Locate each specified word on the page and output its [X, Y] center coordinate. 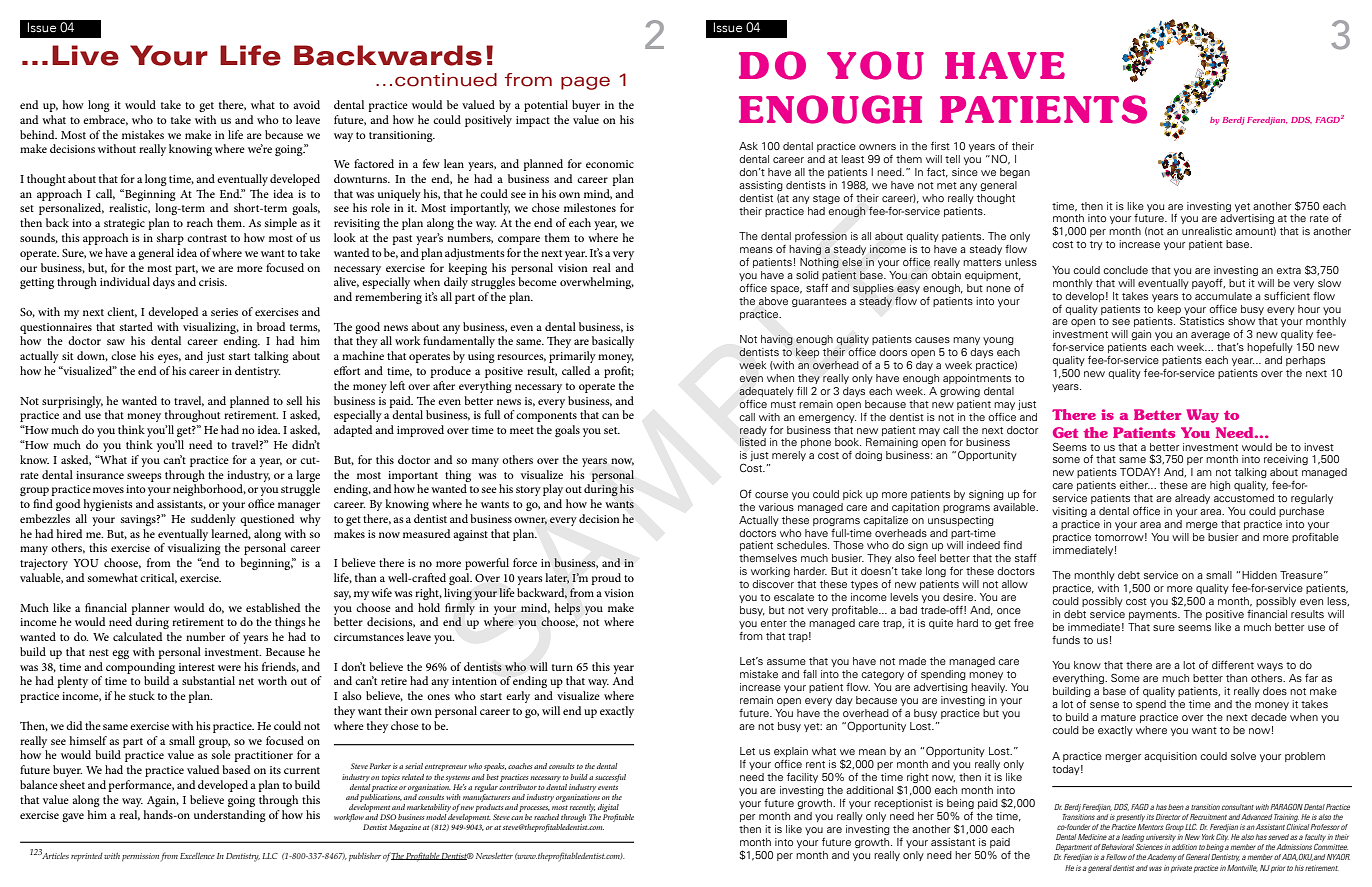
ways [1270, 667]
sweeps [144, 477]
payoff [1208, 284]
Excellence [197, 856]
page [585, 83]
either [1135, 485]
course [771, 495]
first [940, 146]
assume [786, 662]
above [773, 301]
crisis [213, 282]
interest [197, 667]
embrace [105, 120]
